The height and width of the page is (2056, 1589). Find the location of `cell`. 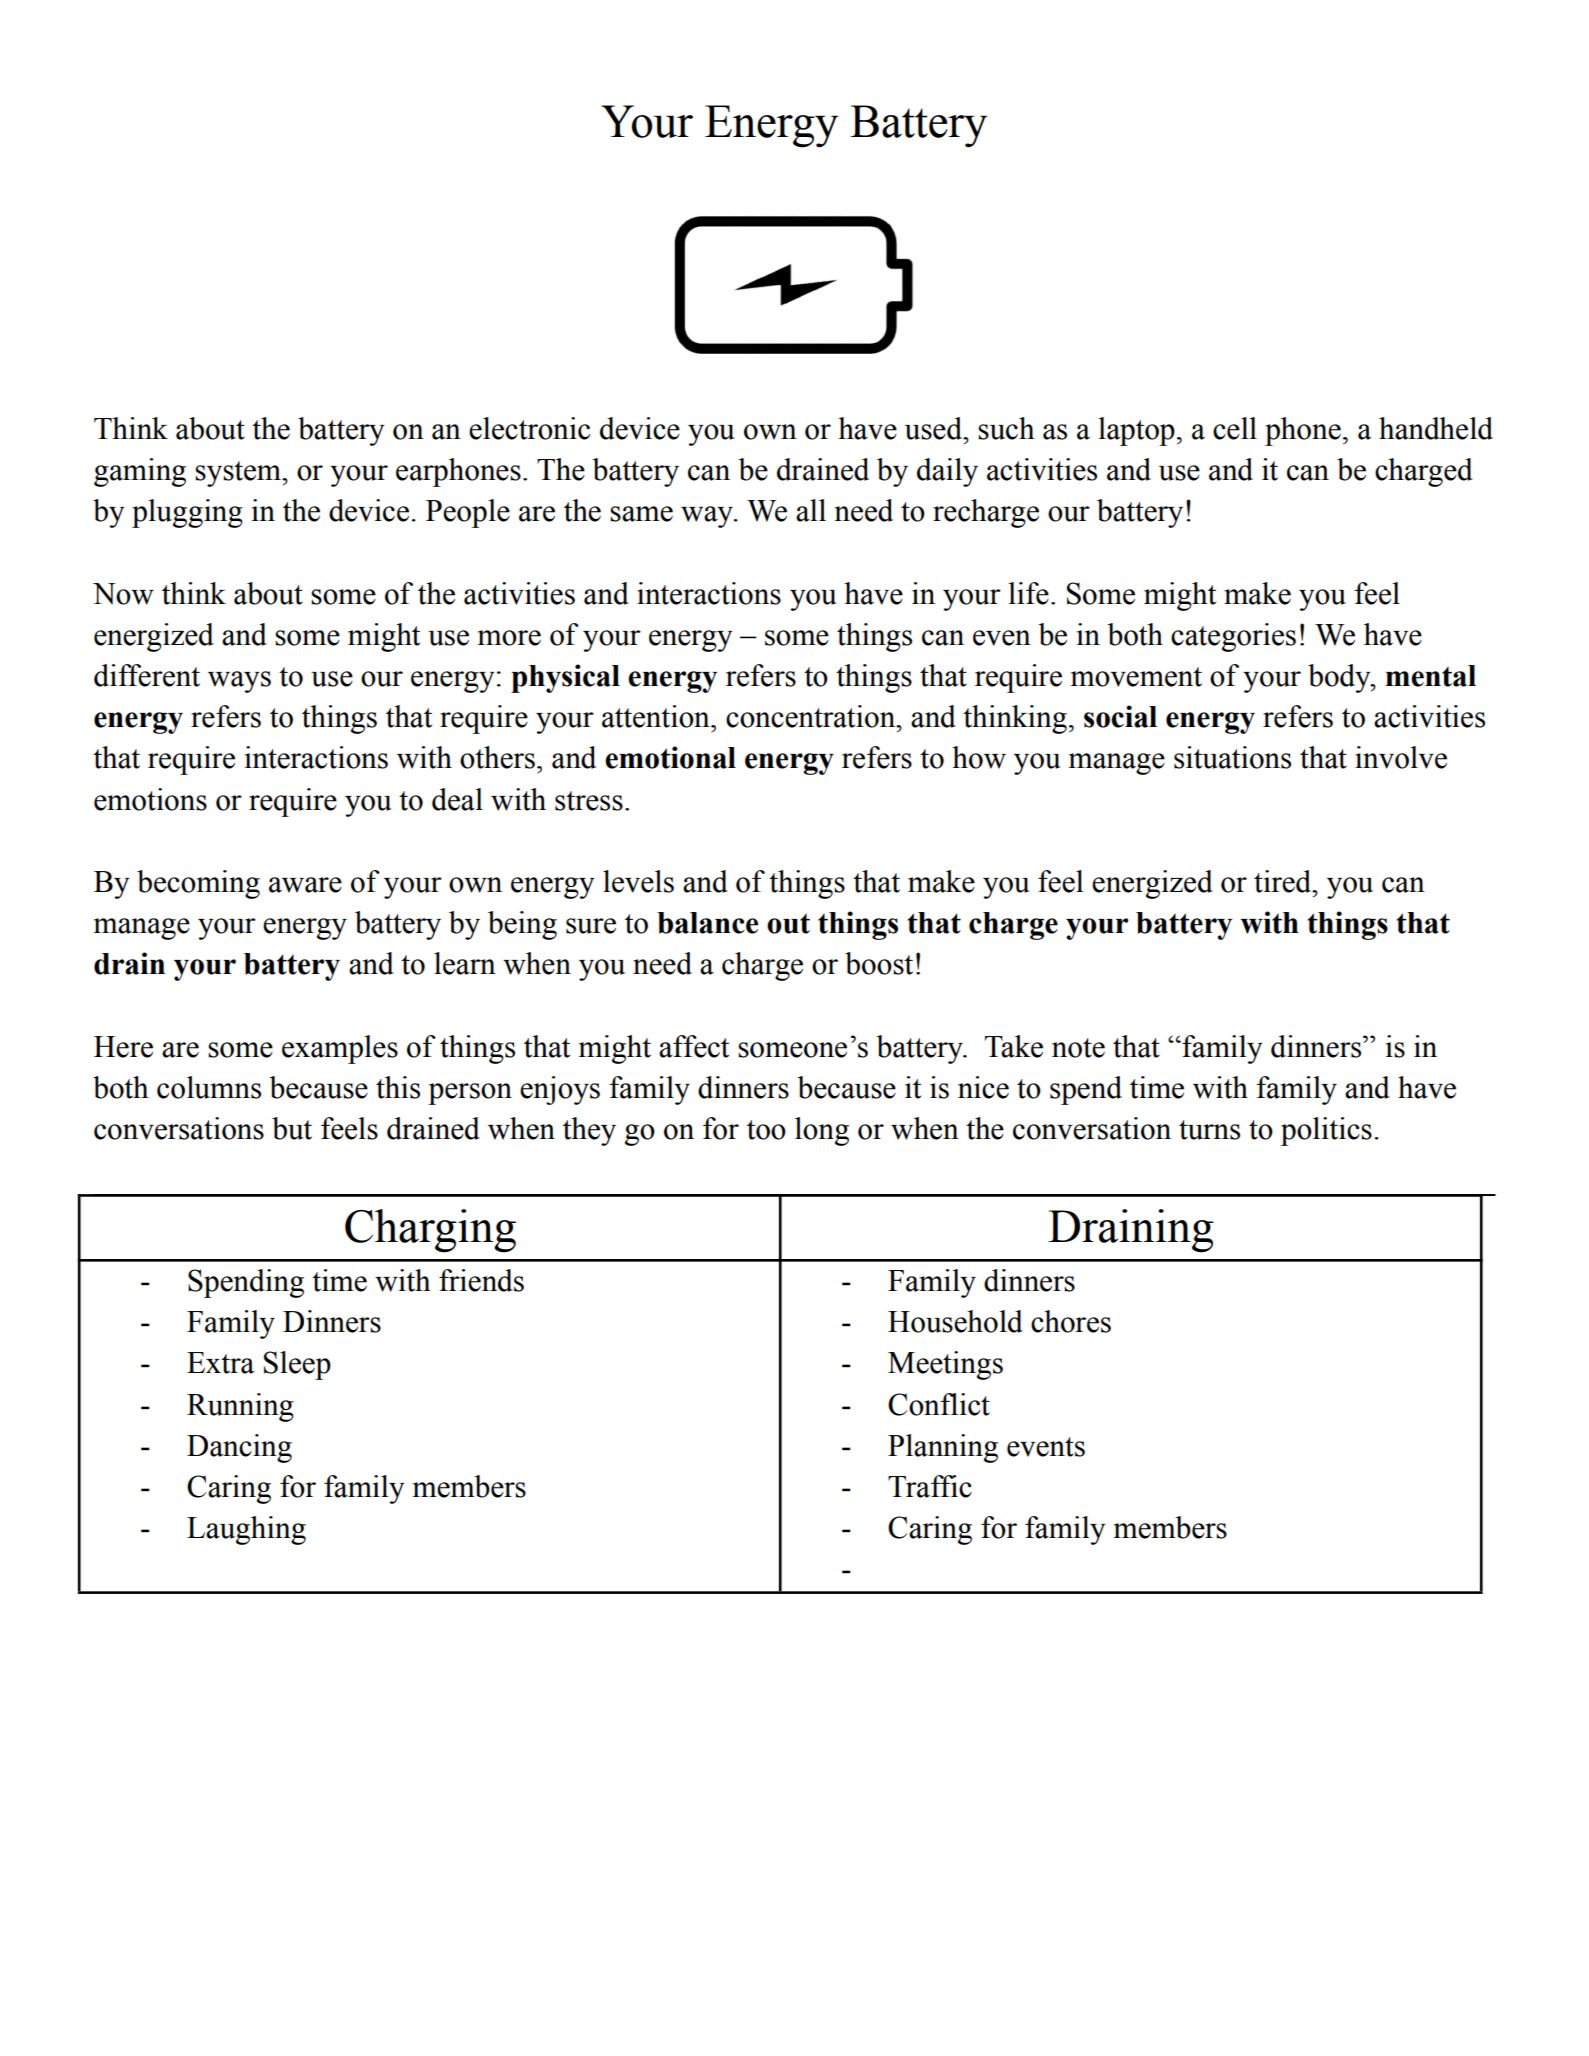

cell is located at coordinates (1235, 428).
